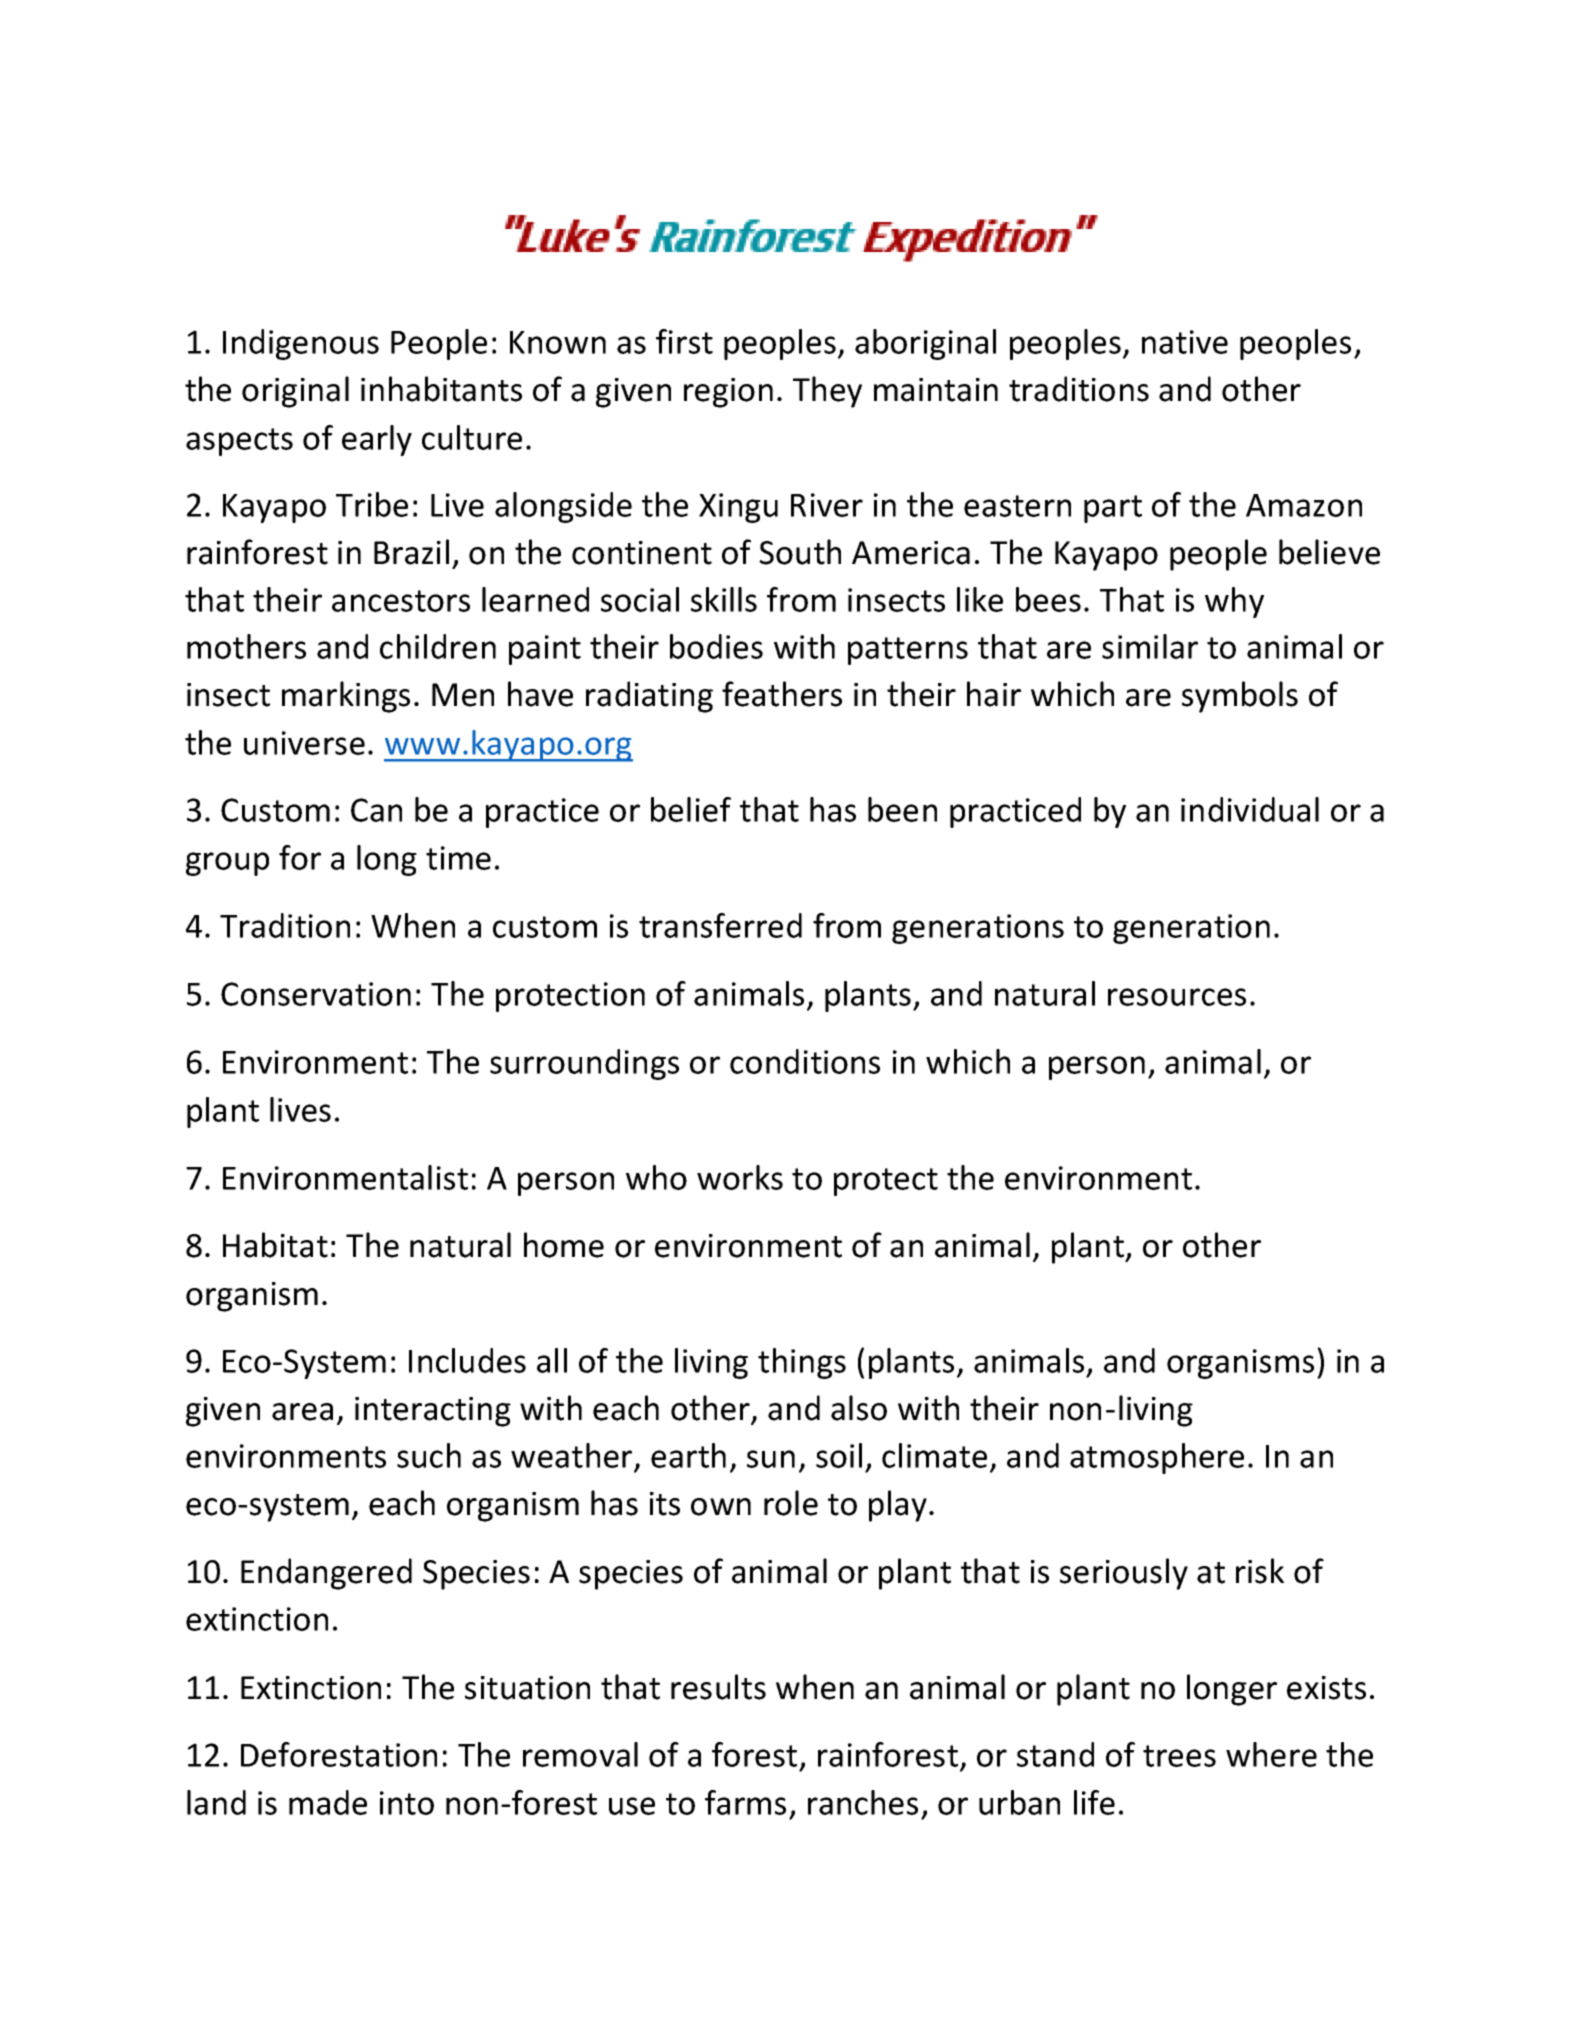 This page has width=1574, height=2037. Describe the element at coordinates (771, 1459) in the page. I see `sun` at that location.
